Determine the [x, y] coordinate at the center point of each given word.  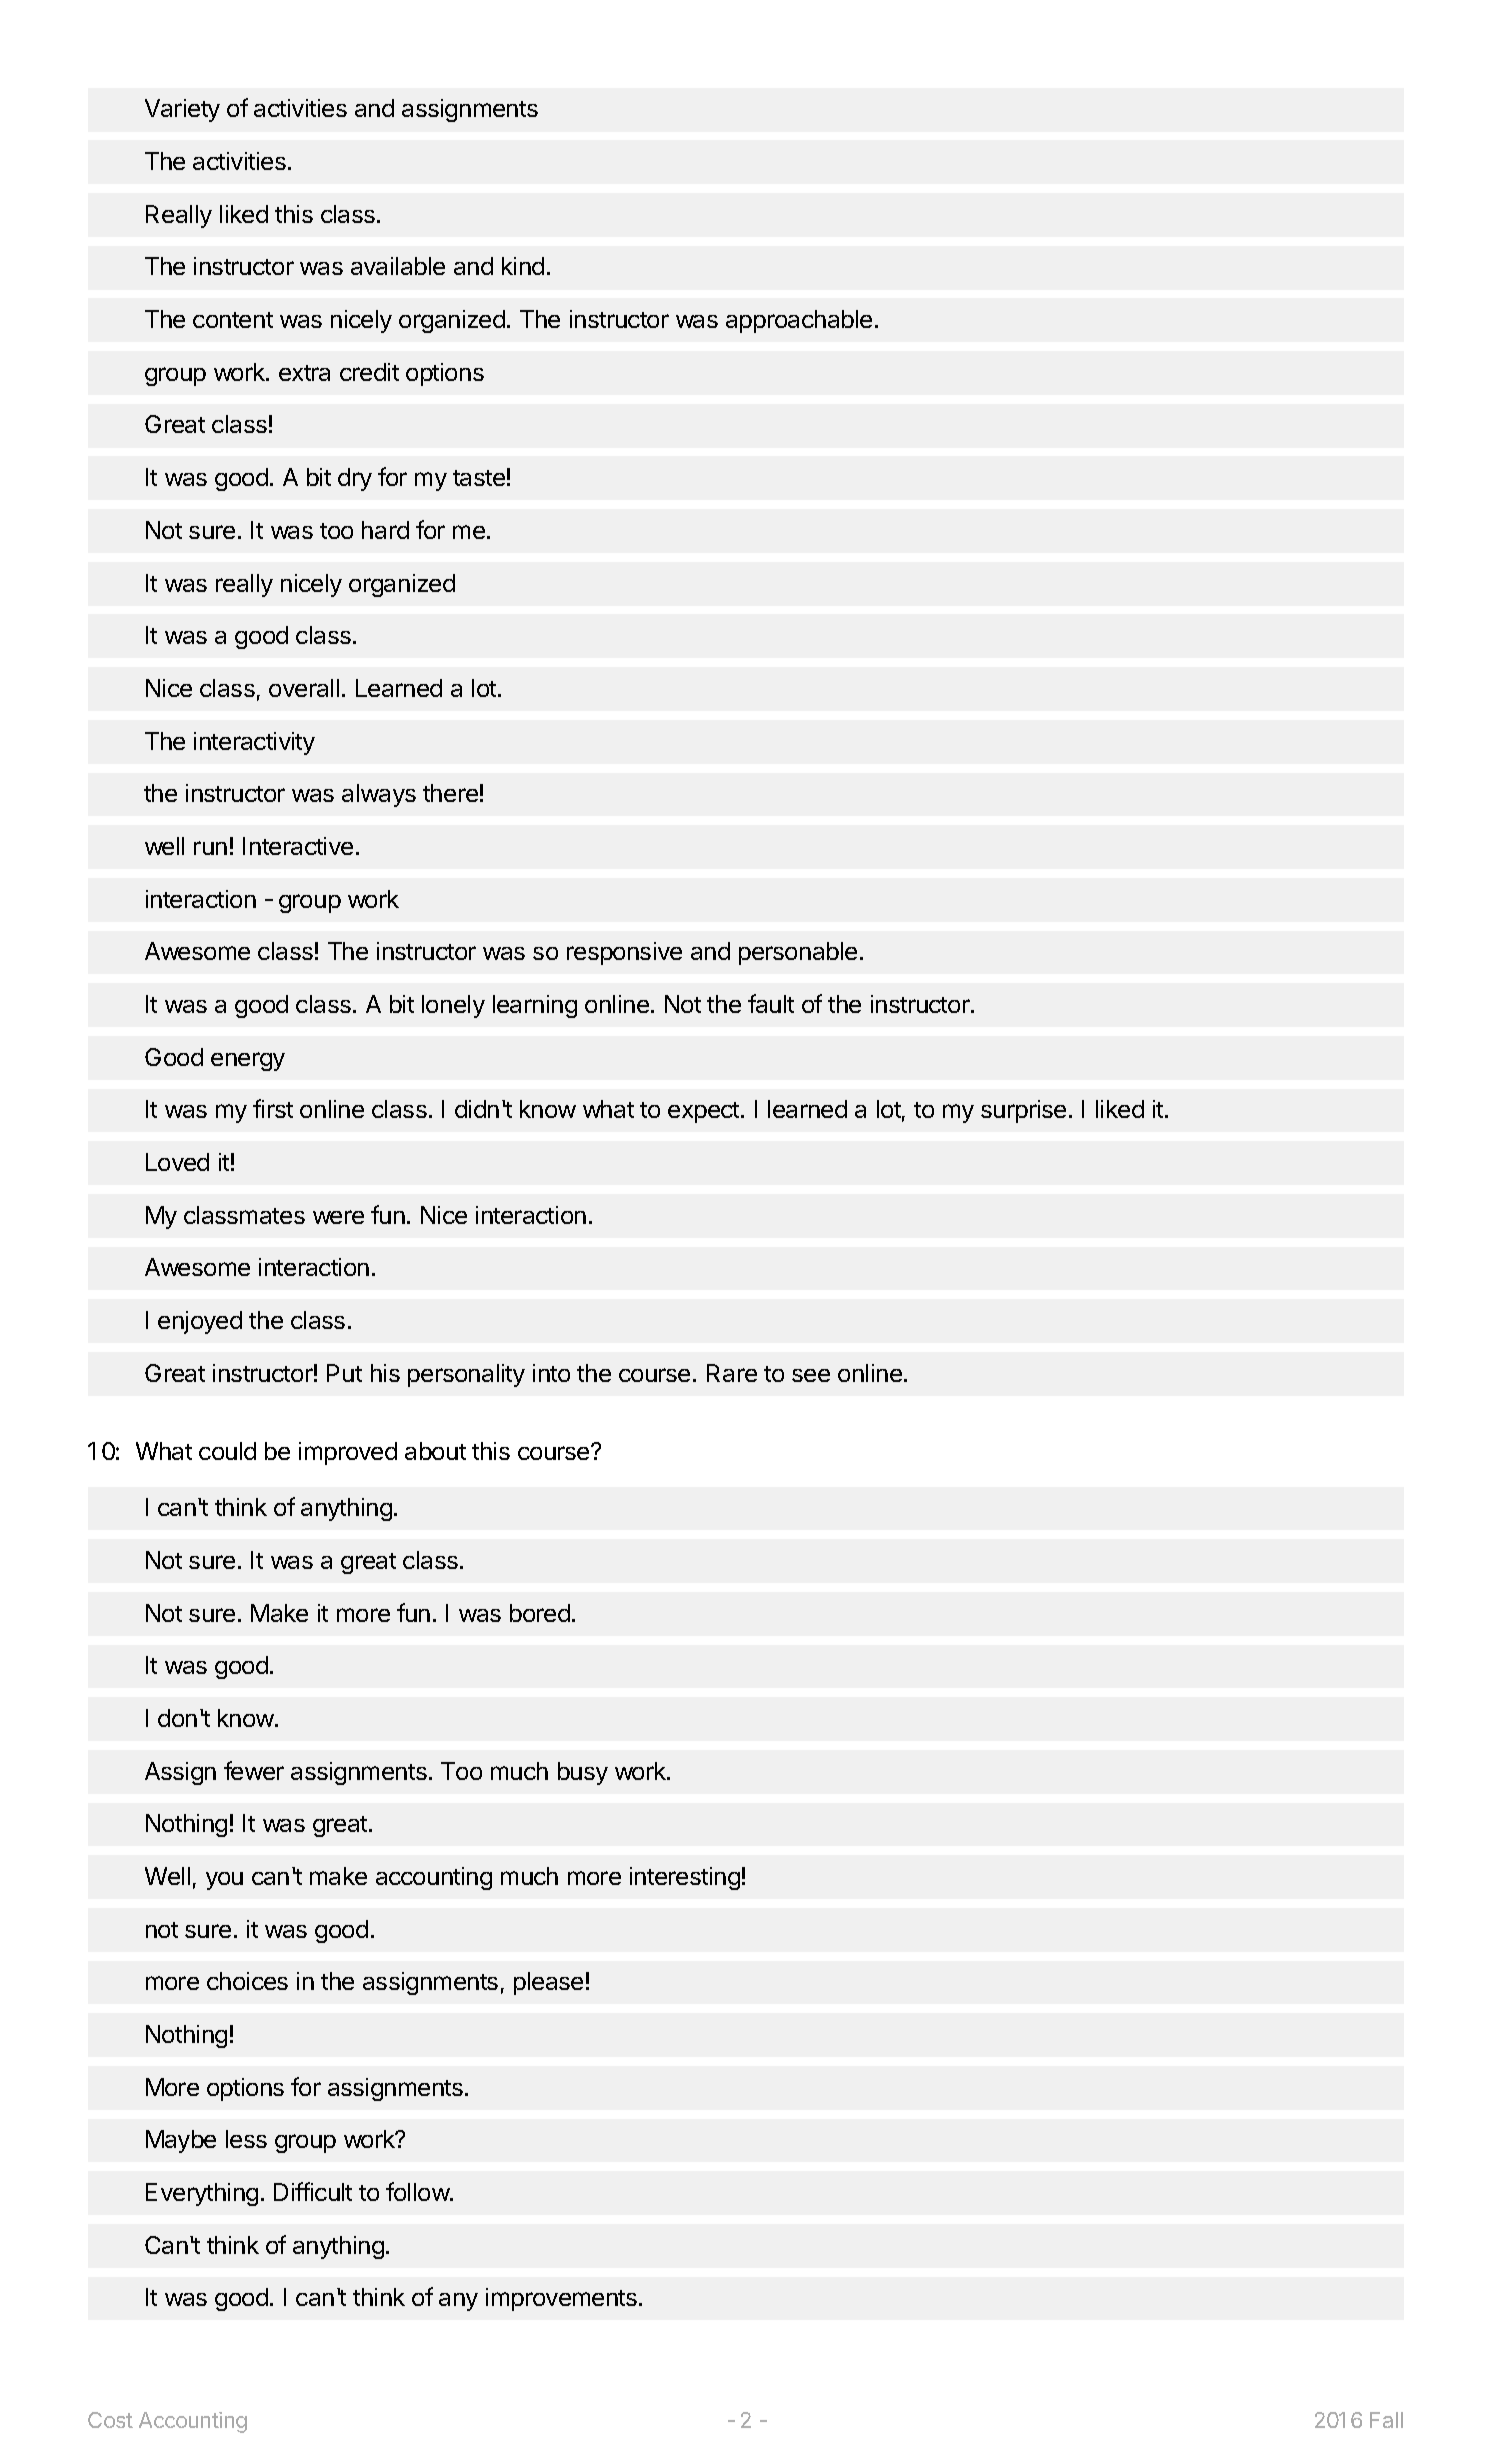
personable [798, 953]
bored [540, 1613]
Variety [182, 110]
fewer [254, 1770]
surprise [1023, 1111]
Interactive [298, 846]
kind [523, 266]
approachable [799, 321]
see [811, 1375]
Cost [110, 2420]
